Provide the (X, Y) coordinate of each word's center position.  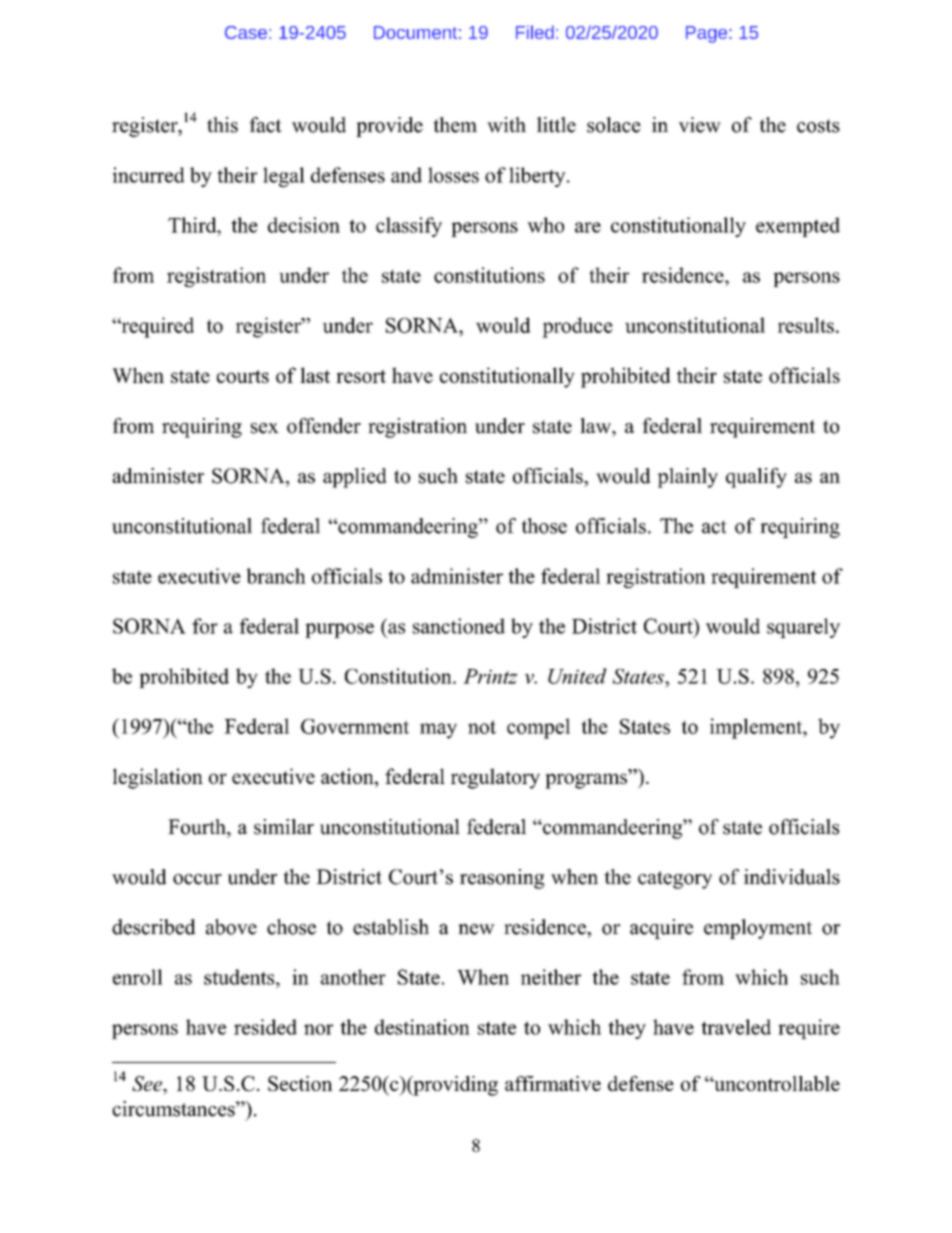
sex (265, 428)
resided (265, 1027)
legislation (158, 778)
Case (246, 32)
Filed (535, 32)
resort (361, 376)
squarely (803, 628)
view (699, 125)
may (438, 731)
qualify (756, 478)
